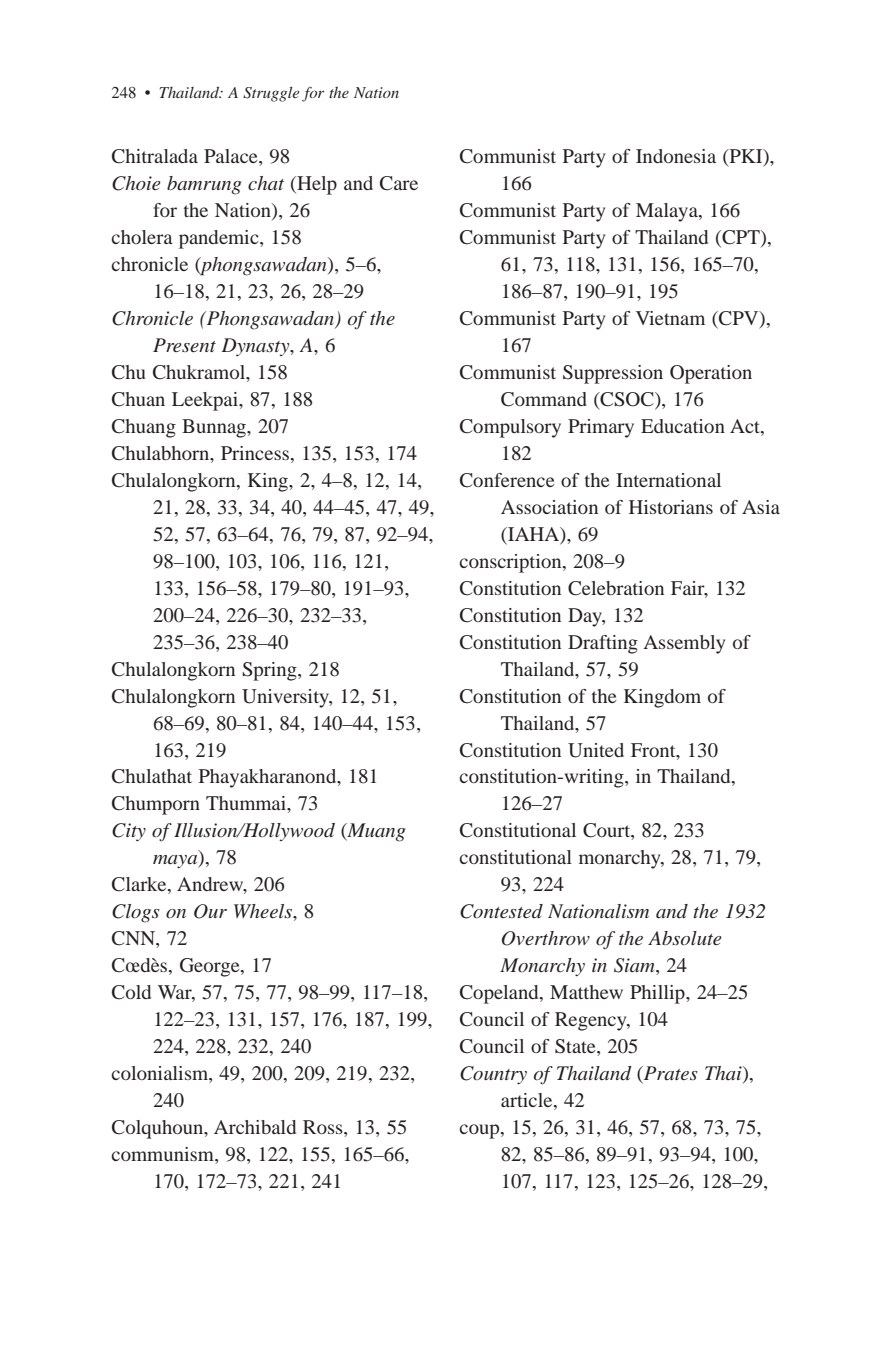 This page has height=1345, width=896. Describe the element at coordinates (266, 183) in the page. I see `chat` at that location.
